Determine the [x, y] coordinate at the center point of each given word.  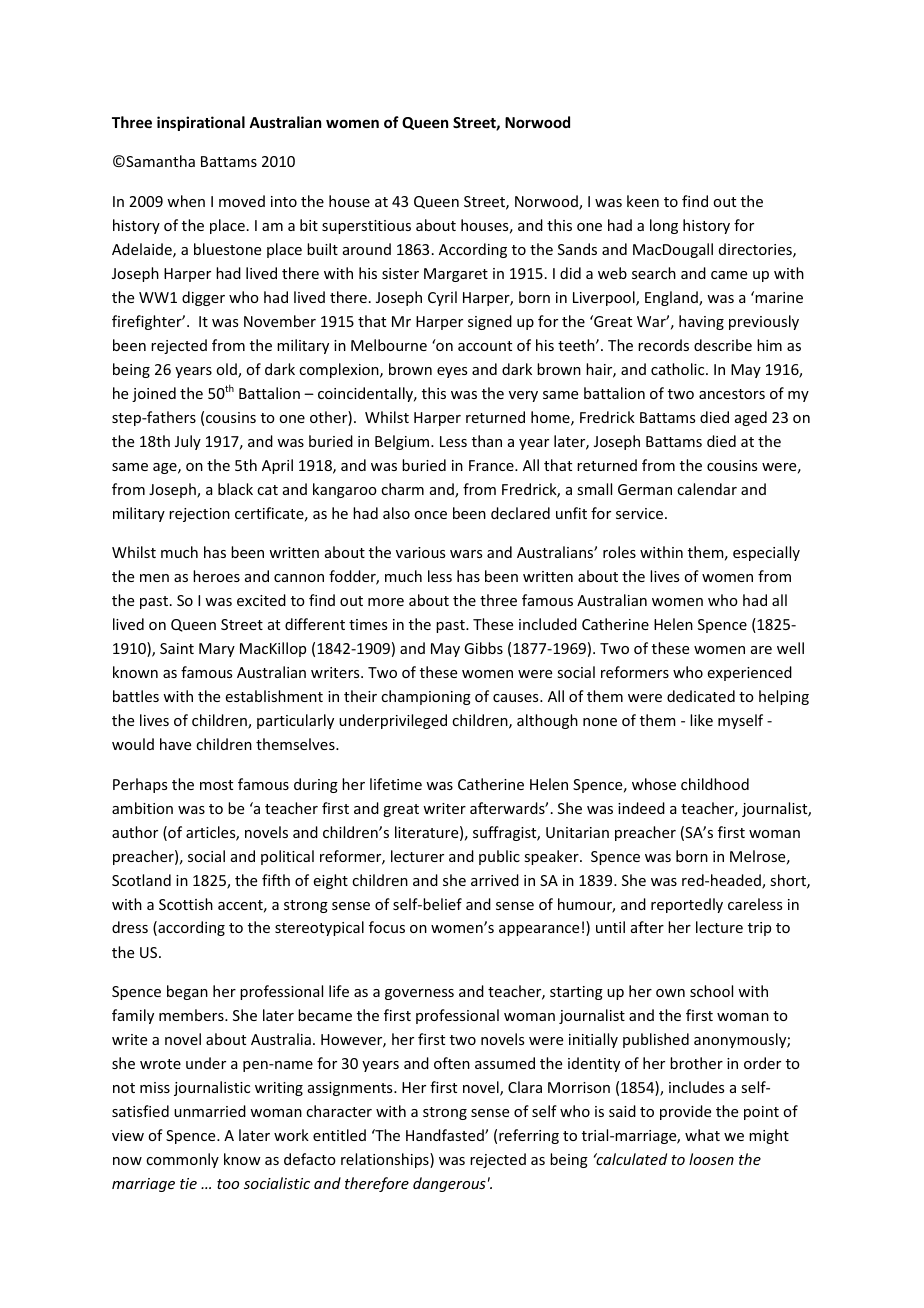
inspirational [201, 123]
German [645, 489]
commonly [182, 1160]
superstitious [366, 227]
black [235, 489]
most [216, 785]
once [430, 515]
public [499, 857]
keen [643, 201]
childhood [715, 784]
